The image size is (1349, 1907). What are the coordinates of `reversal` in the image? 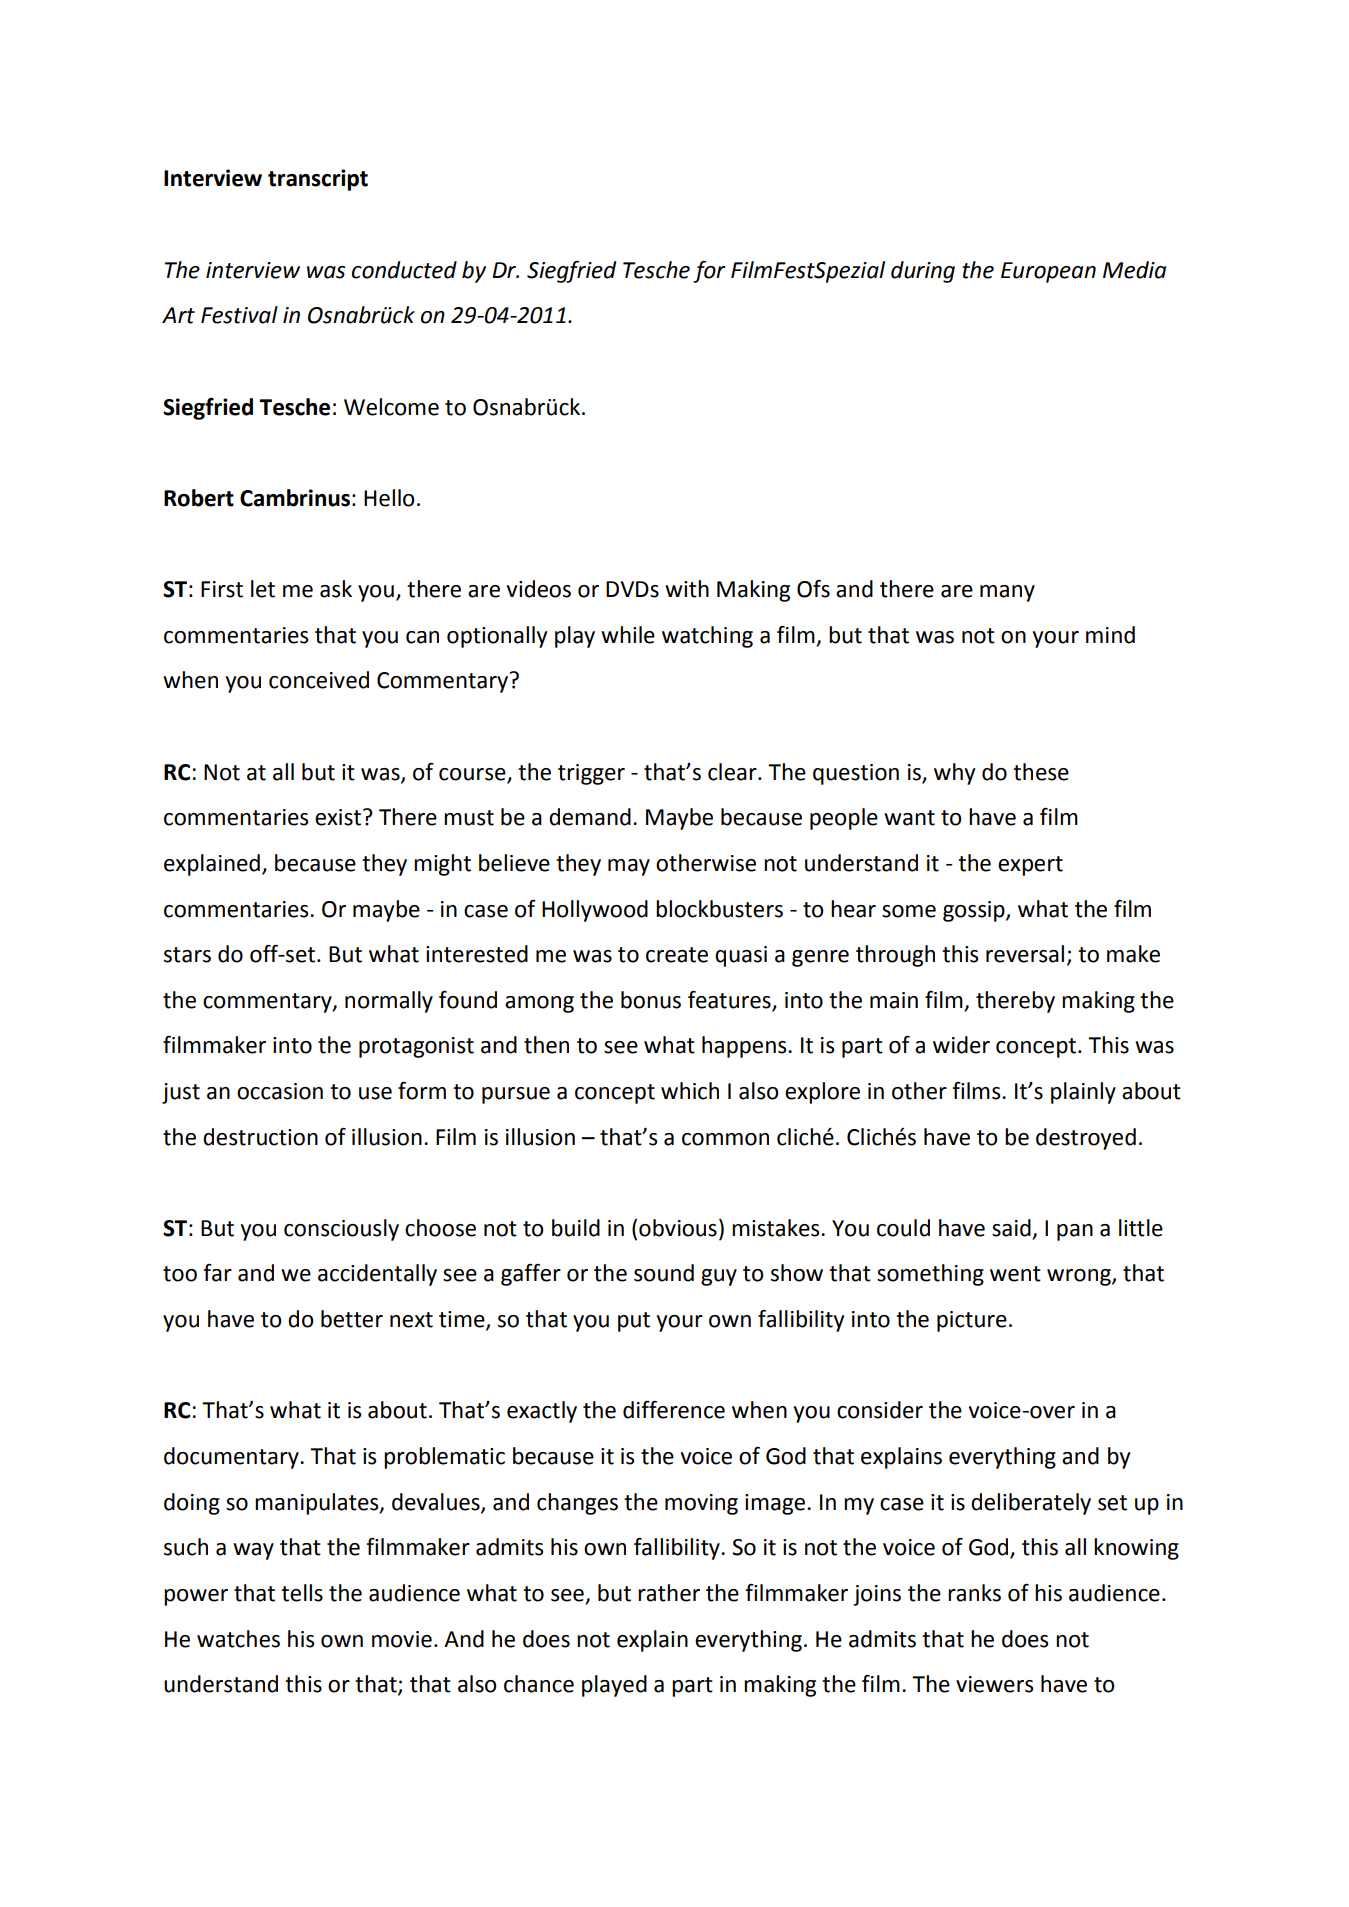 It's located at (1025, 954).
